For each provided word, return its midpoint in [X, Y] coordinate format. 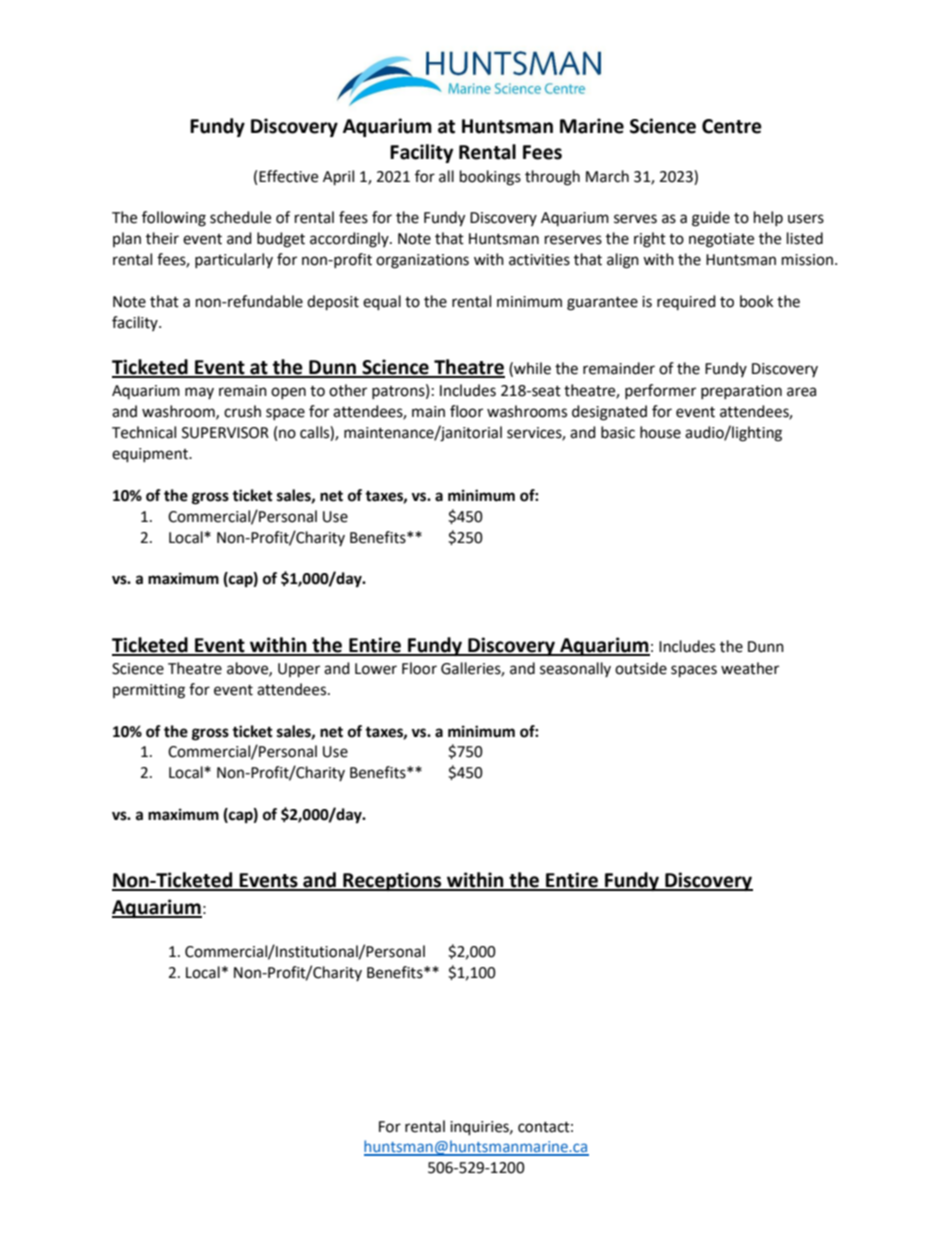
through [552, 178]
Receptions [392, 881]
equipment [151, 455]
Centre [732, 126]
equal [382, 303]
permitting [149, 691]
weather [750, 668]
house [660, 432]
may [199, 393]
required [686, 302]
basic [618, 432]
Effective [288, 176]
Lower [376, 669]
